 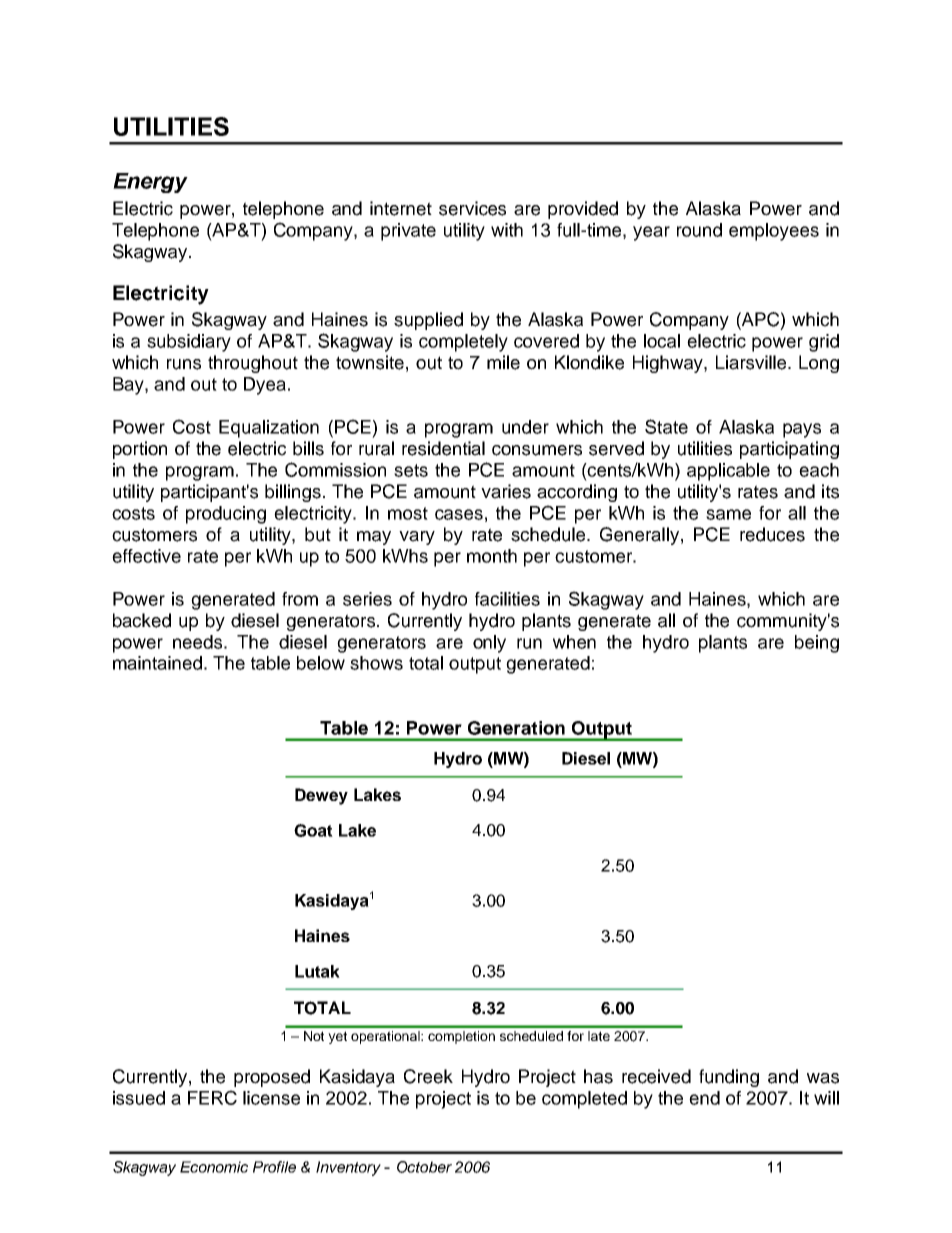 What do you see at coordinates (214, 1167) in the image?
I see `Economic` at bounding box center [214, 1167].
